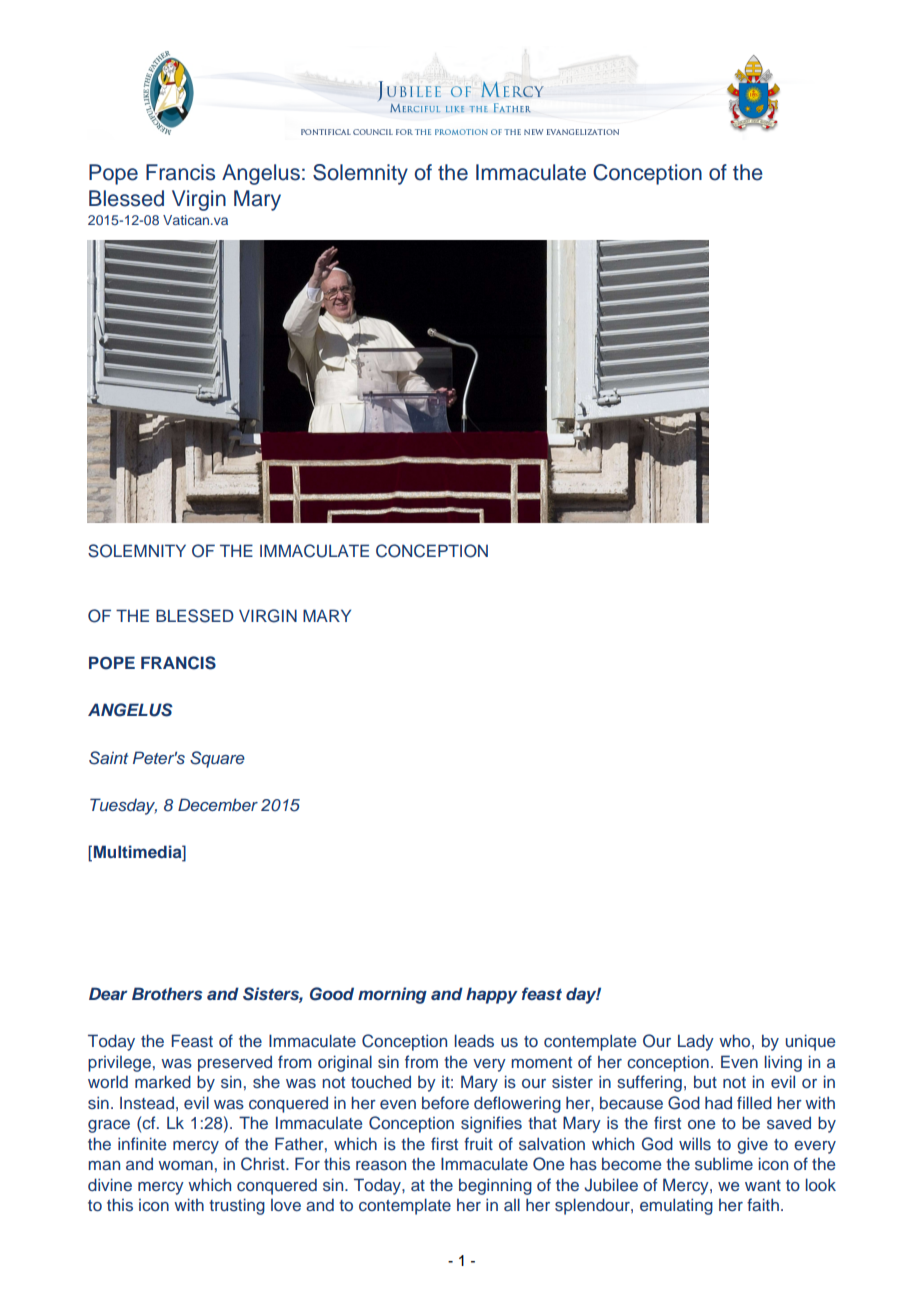 This screenshot has height=1308, width=924. I want to click on beginning, so click(495, 1186).
